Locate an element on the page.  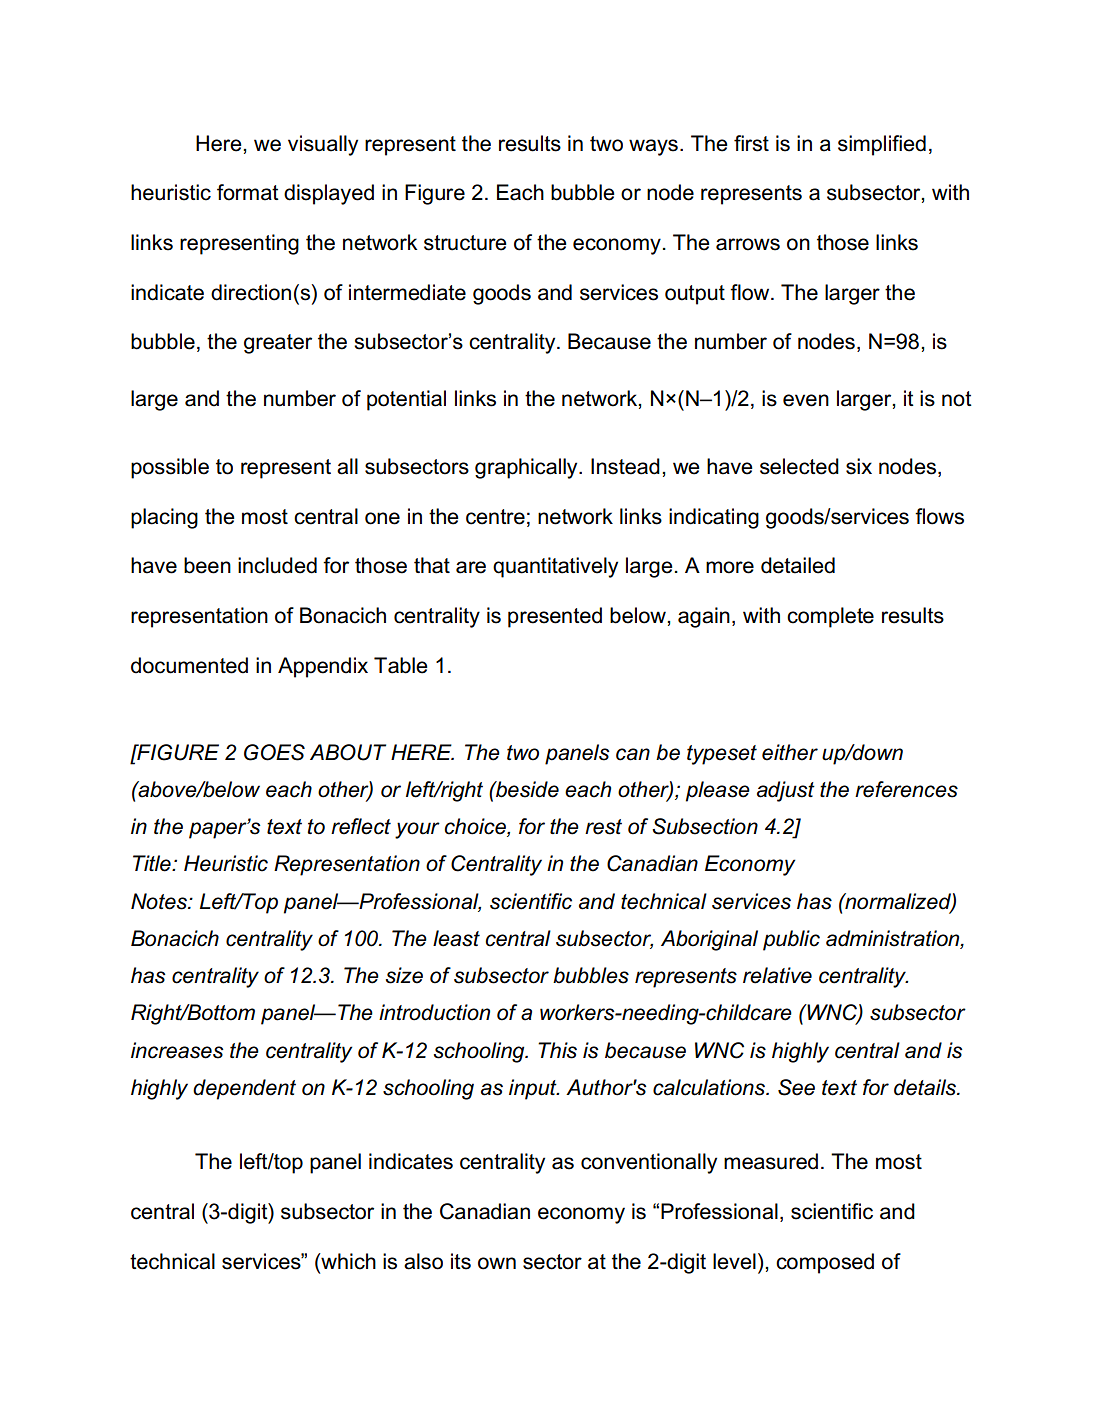
format is located at coordinates (248, 192).
